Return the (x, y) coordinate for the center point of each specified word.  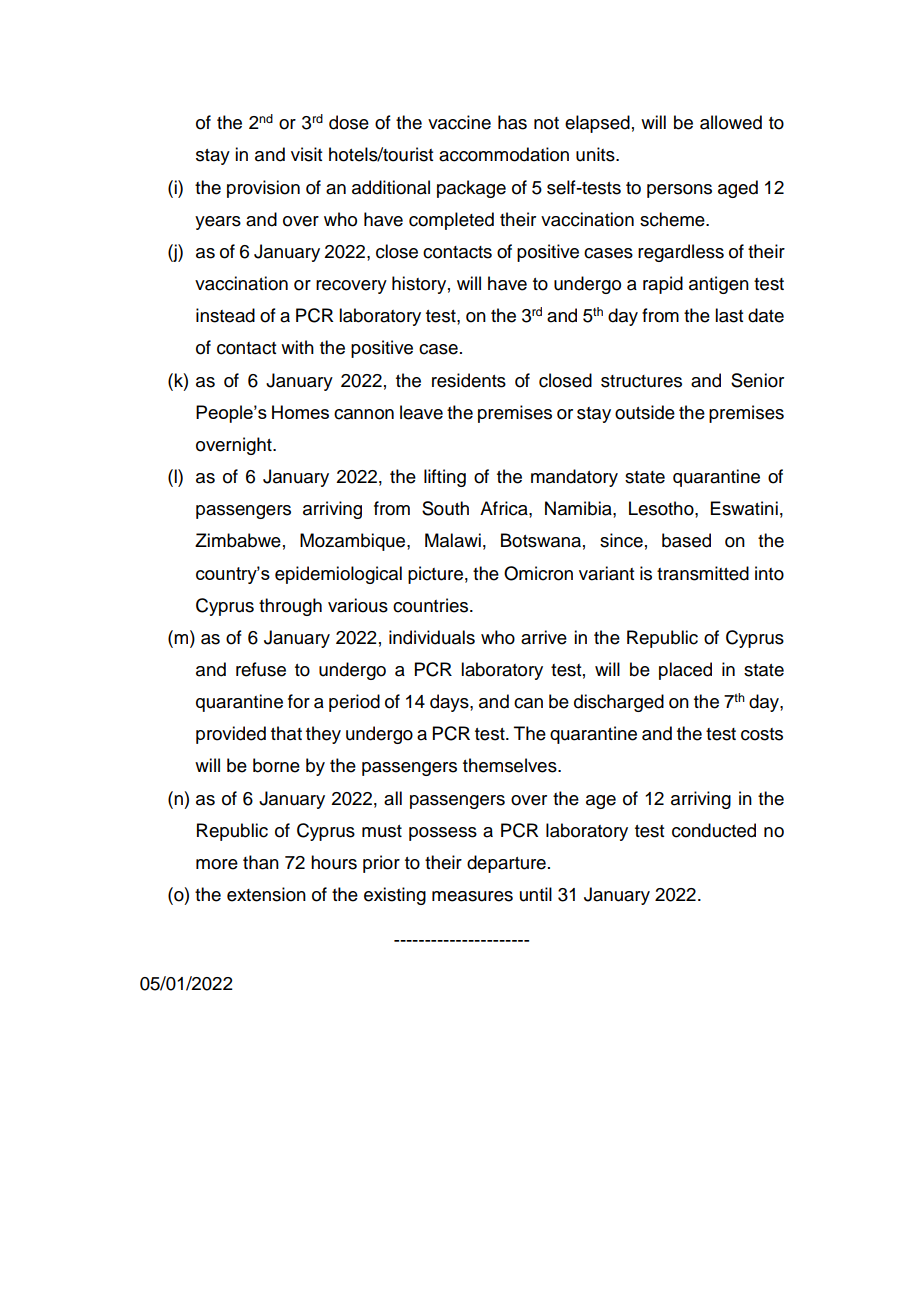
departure (506, 864)
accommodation (504, 154)
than (261, 862)
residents (469, 380)
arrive (544, 637)
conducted (714, 830)
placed (685, 671)
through (290, 607)
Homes (300, 412)
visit (306, 154)
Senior (757, 380)
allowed (731, 122)
